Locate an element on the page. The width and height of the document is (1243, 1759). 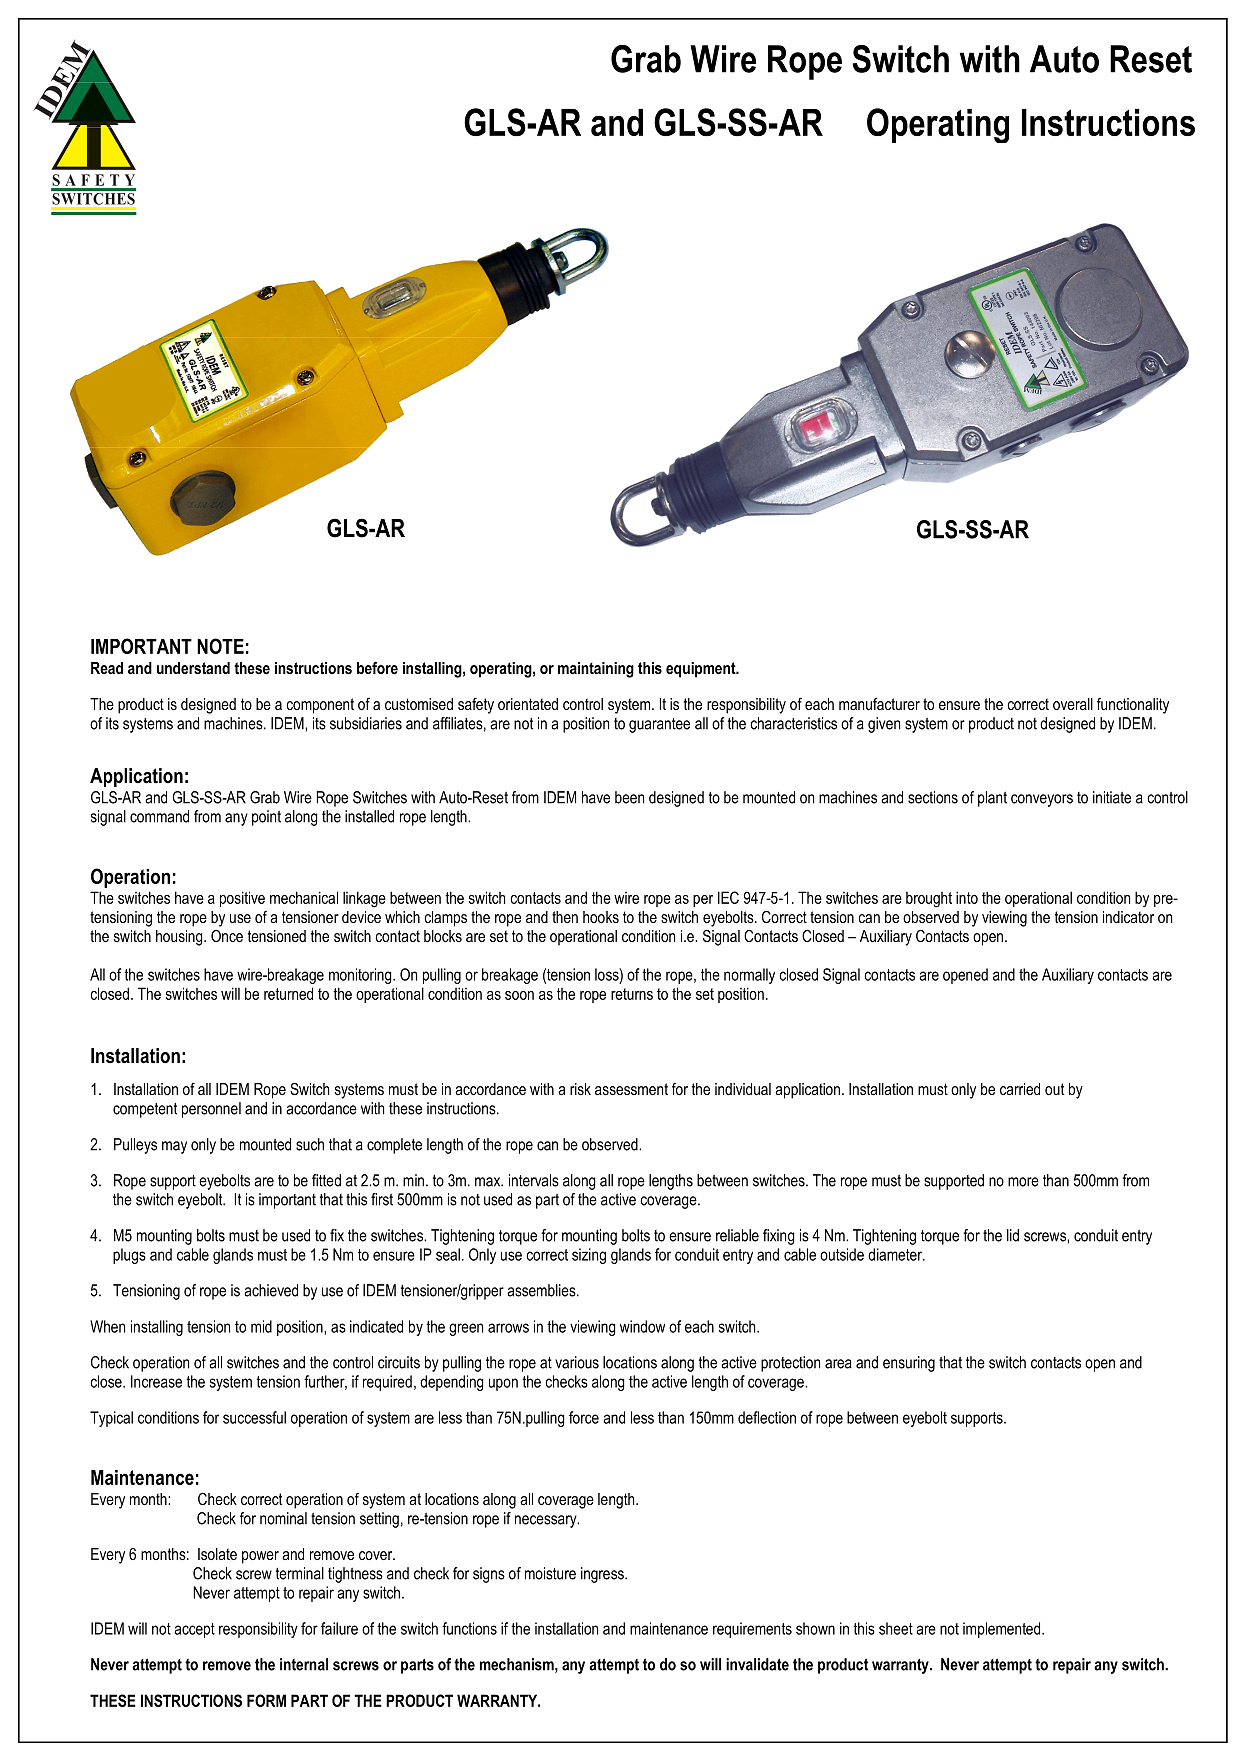
more is located at coordinates (1023, 1182).
